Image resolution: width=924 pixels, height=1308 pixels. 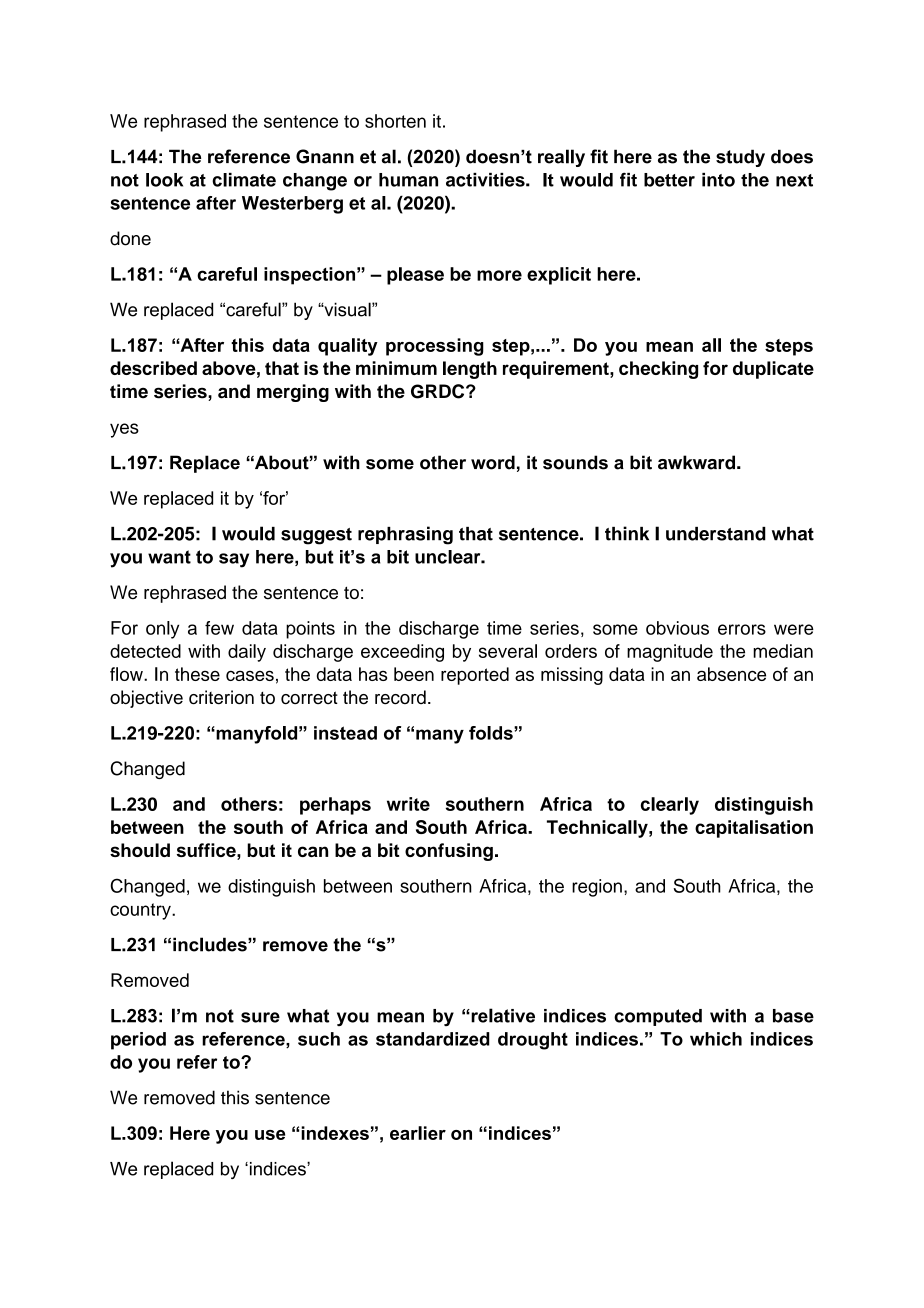 What do you see at coordinates (740, 158) in the screenshot?
I see `study` at bounding box center [740, 158].
